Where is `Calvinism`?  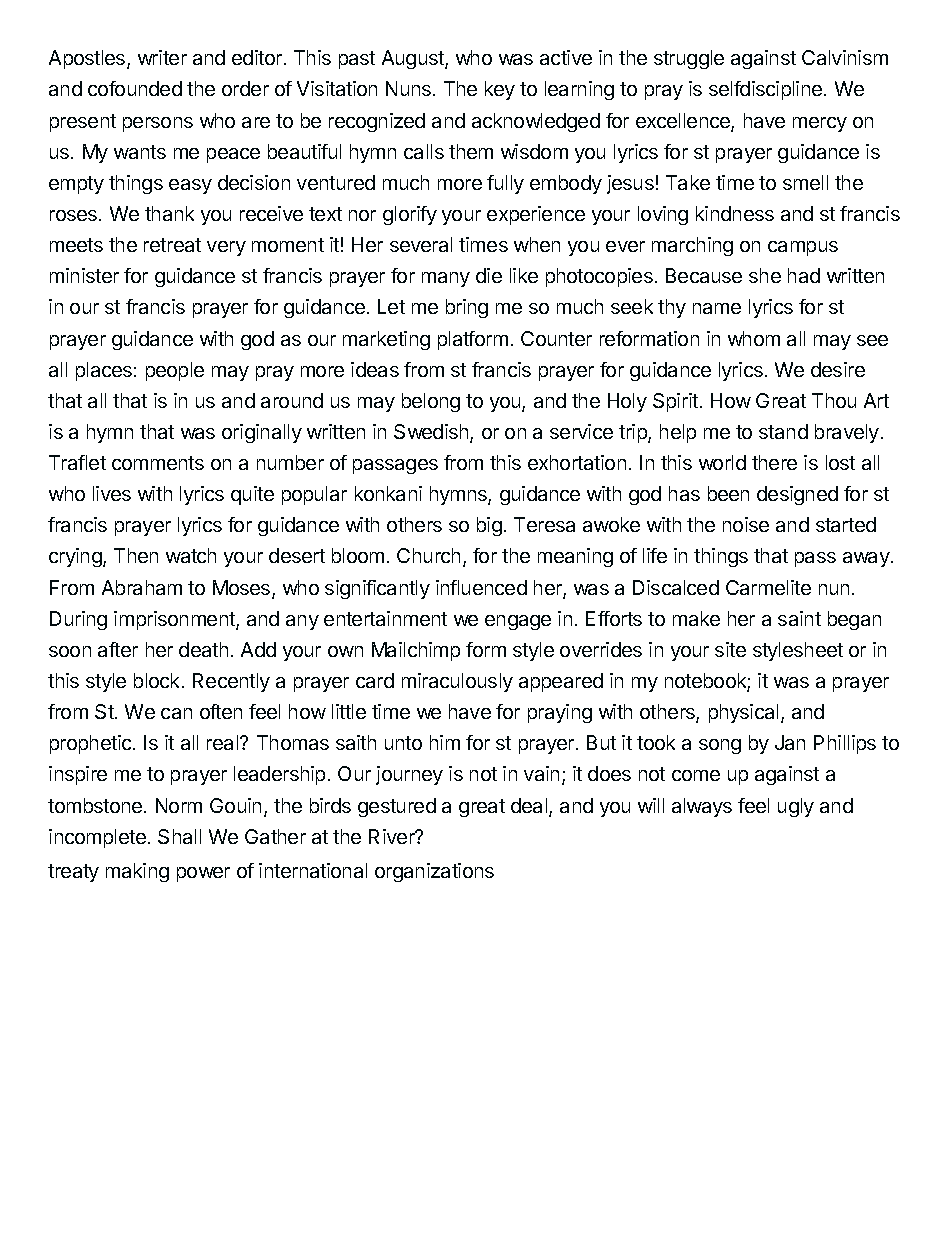 Calvinism is located at coordinates (845, 57).
